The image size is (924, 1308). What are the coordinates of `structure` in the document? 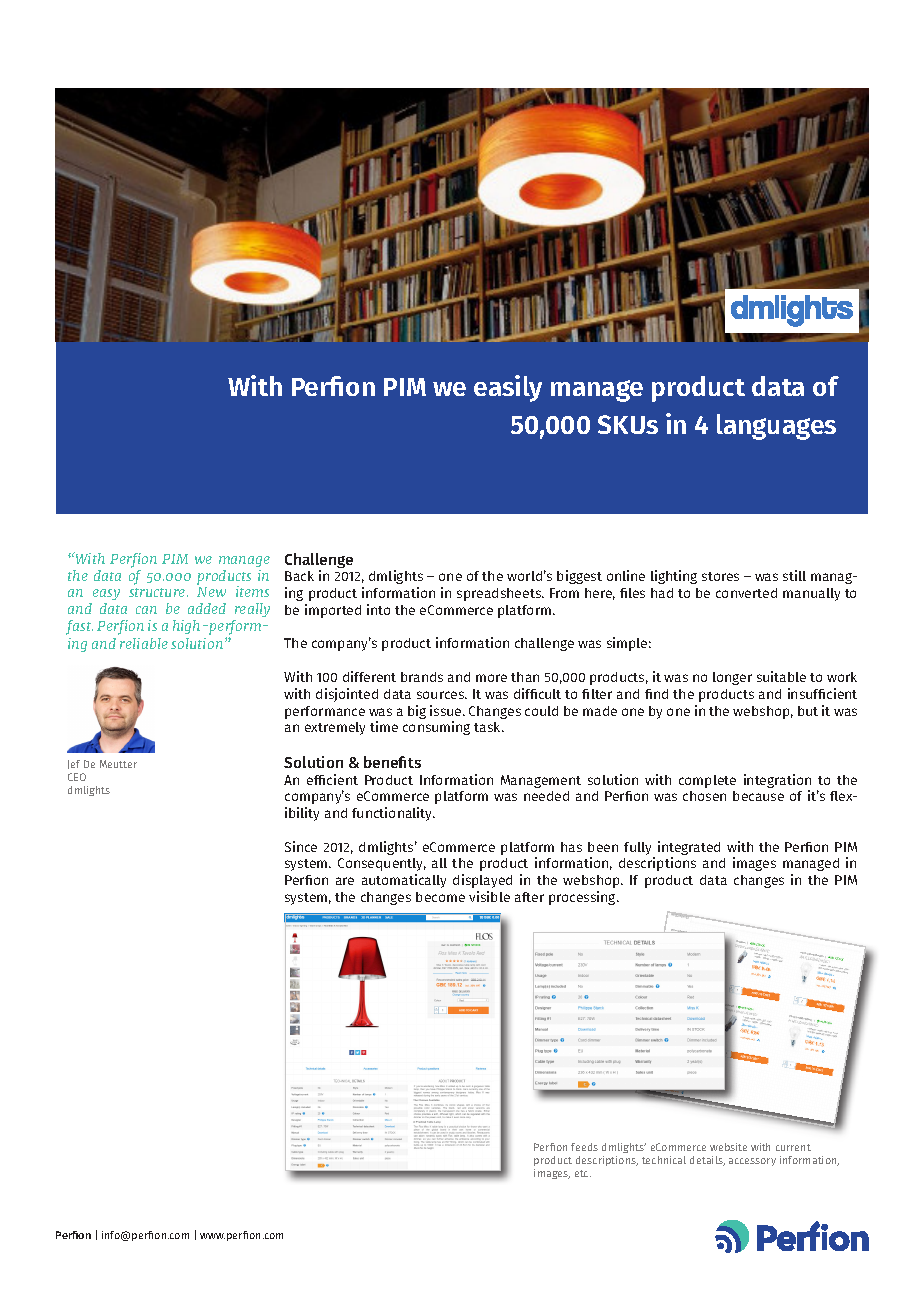 It's located at (158, 592).
